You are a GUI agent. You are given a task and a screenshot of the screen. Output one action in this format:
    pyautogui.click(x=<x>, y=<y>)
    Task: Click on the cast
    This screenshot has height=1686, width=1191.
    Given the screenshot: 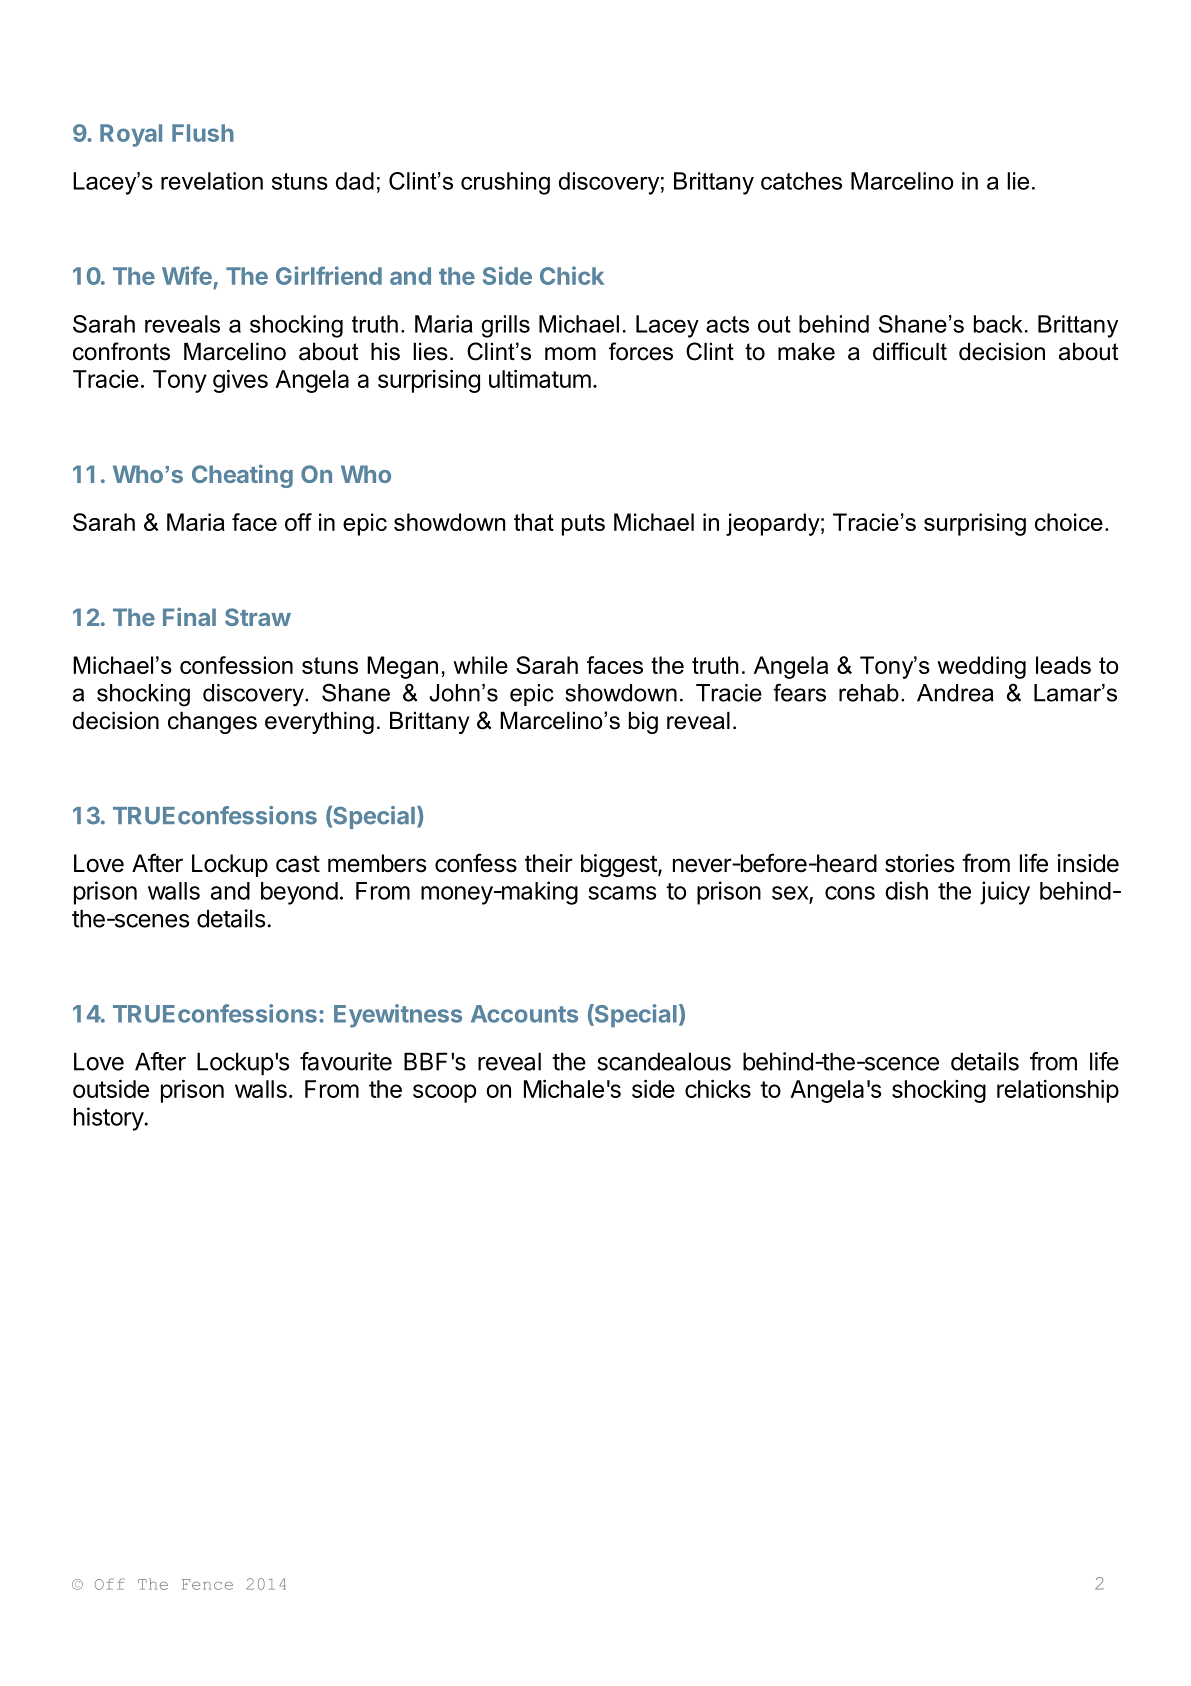 What is the action you would take?
    pyautogui.click(x=298, y=864)
